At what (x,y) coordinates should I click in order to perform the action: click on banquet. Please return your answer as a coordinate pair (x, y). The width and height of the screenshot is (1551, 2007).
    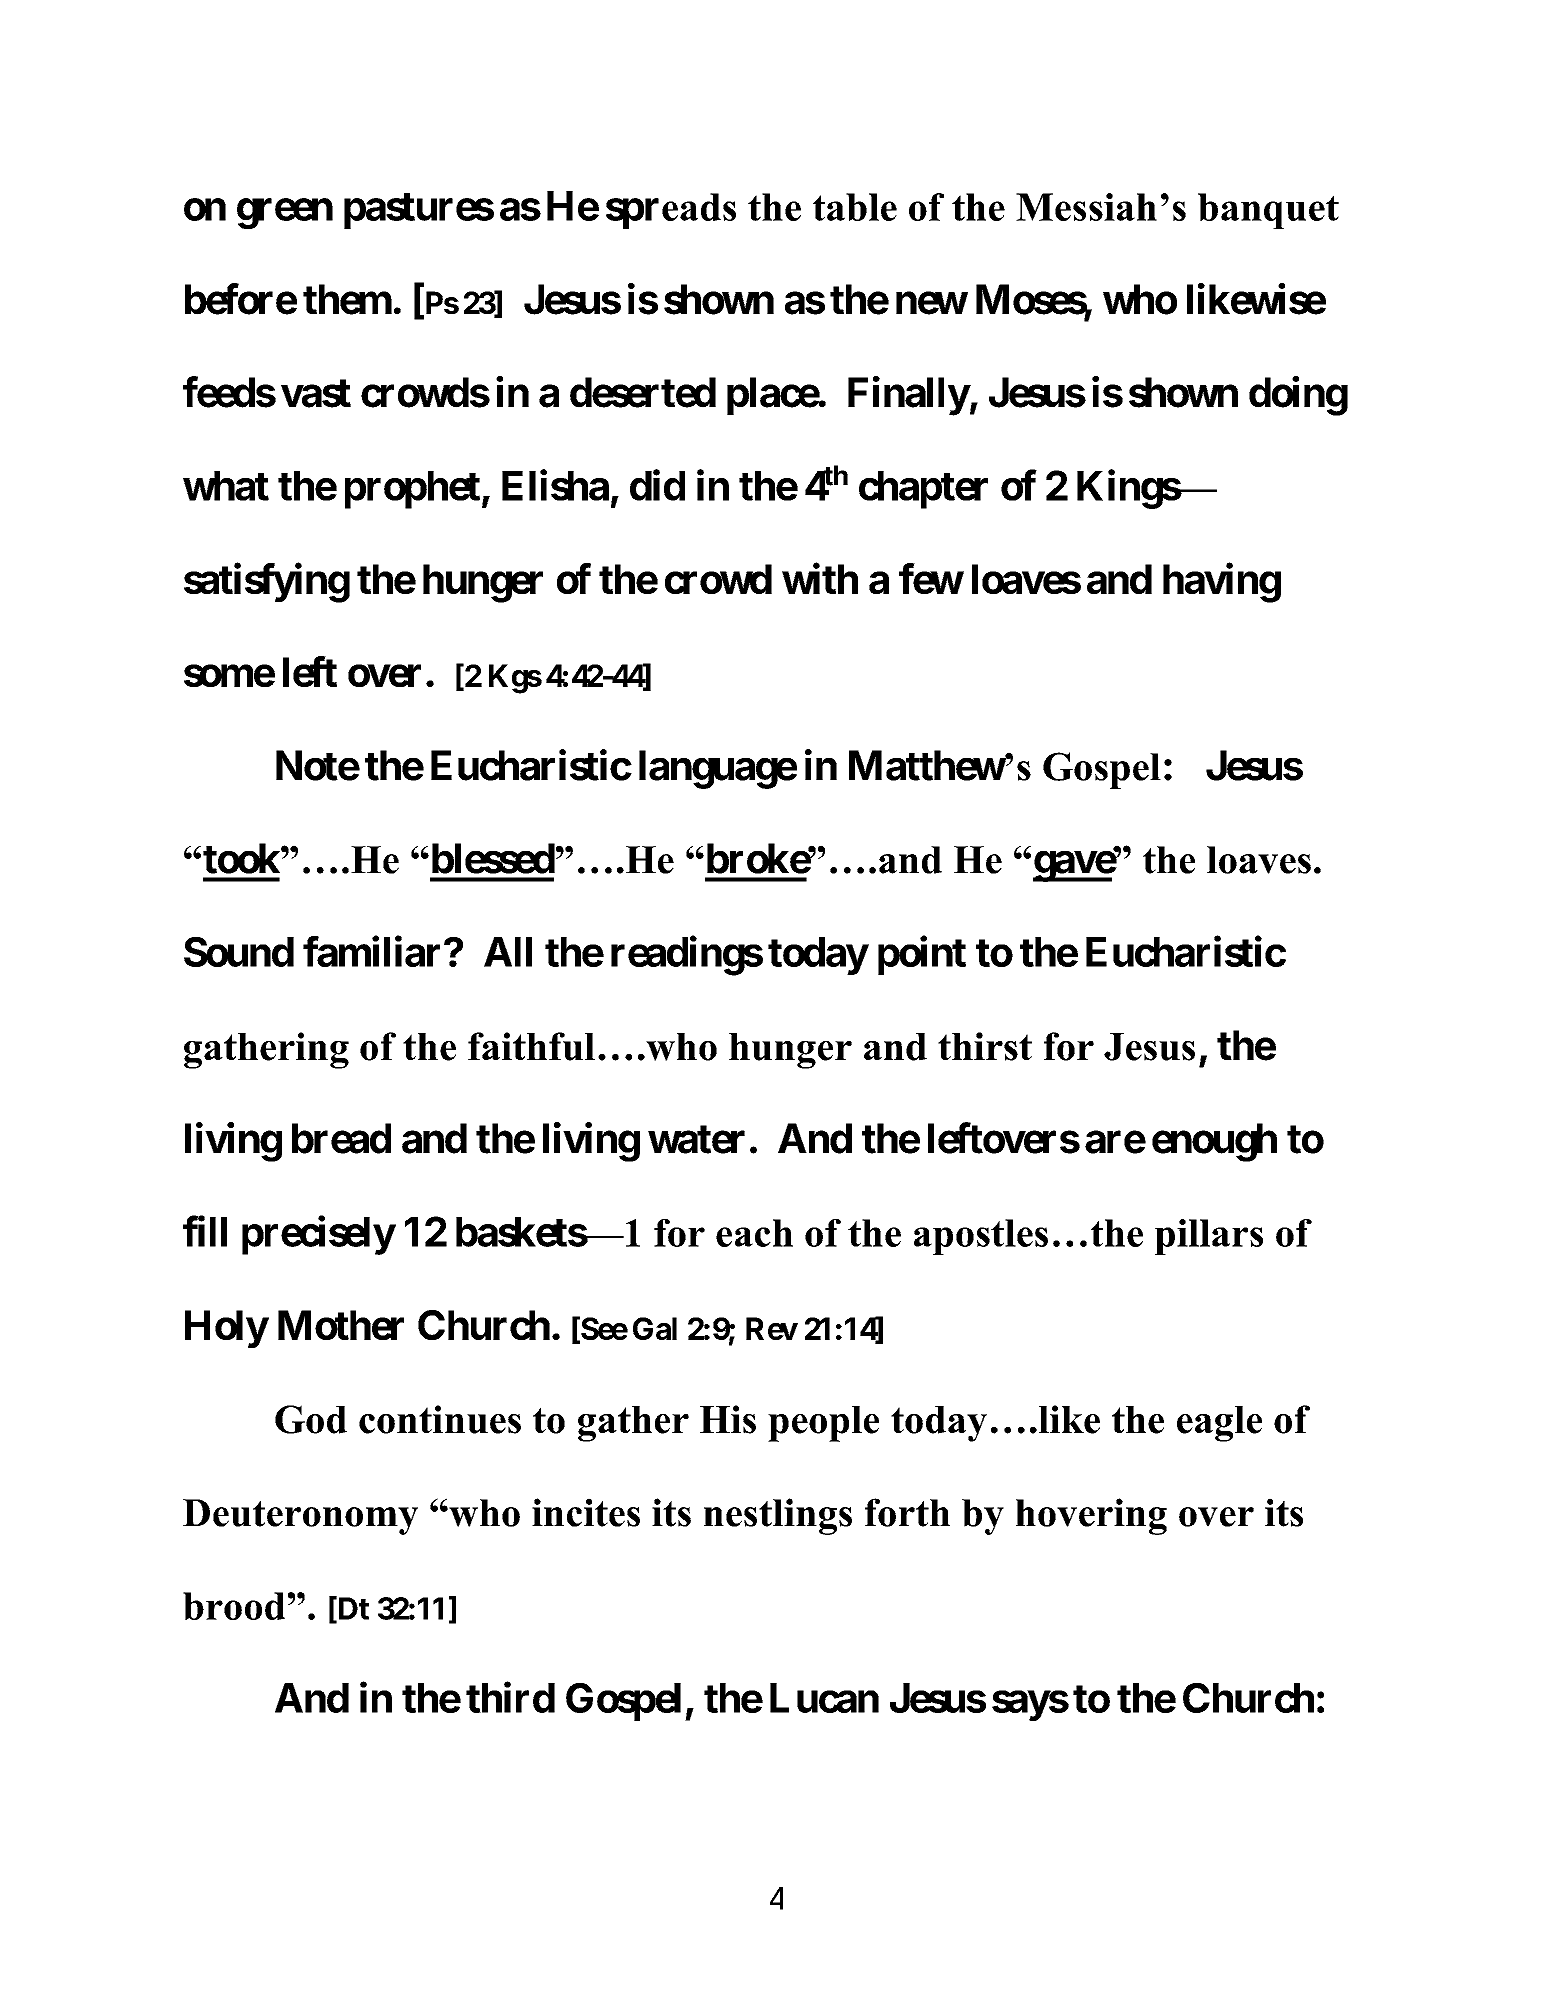
    Looking at the image, I should click on (1268, 211).
